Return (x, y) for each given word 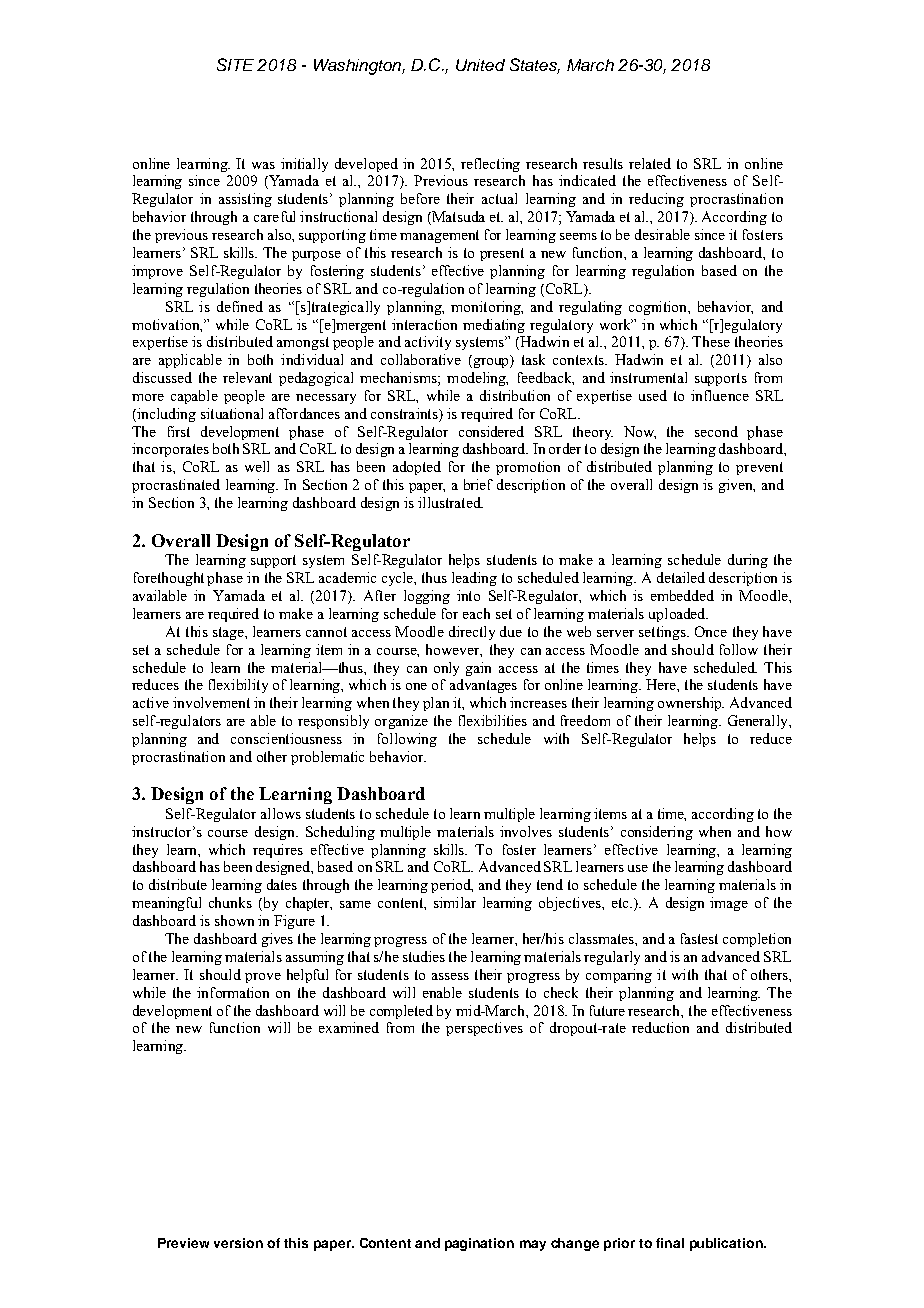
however (454, 650)
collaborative (421, 359)
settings (663, 633)
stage (229, 633)
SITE (235, 64)
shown (234, 920)
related (650, 163)
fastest (699, 938)
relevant (247, 377)
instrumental (648, 377)
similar (455, 902)
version (238, 1243)
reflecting (490, 165)
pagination (479, 1244)
